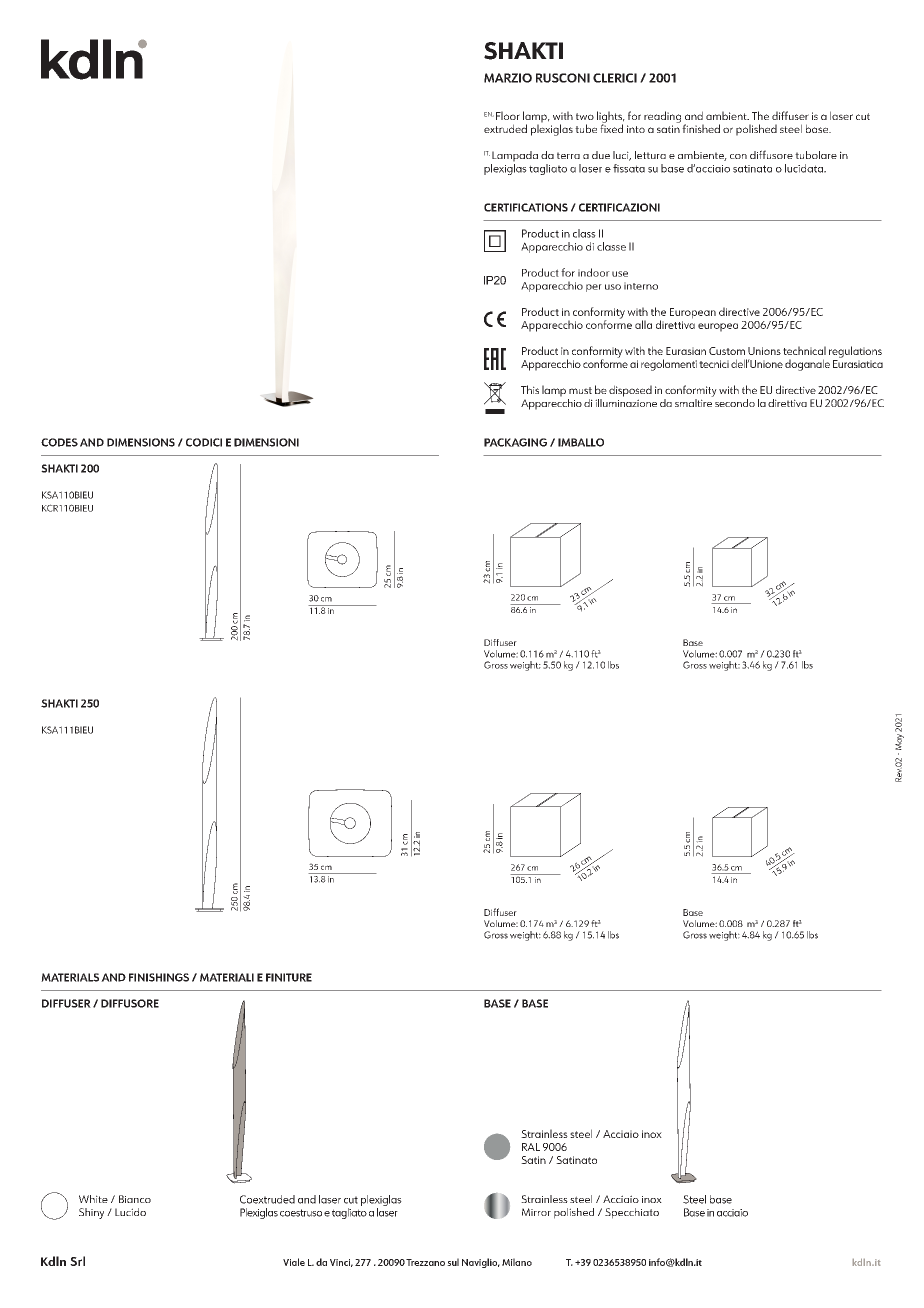 Image resolution: width=924 pixels, height=1308 pixels. What do you see at coordinates (508, 115) in the page?
I see `Floor` at bounding box center [508, 115].
